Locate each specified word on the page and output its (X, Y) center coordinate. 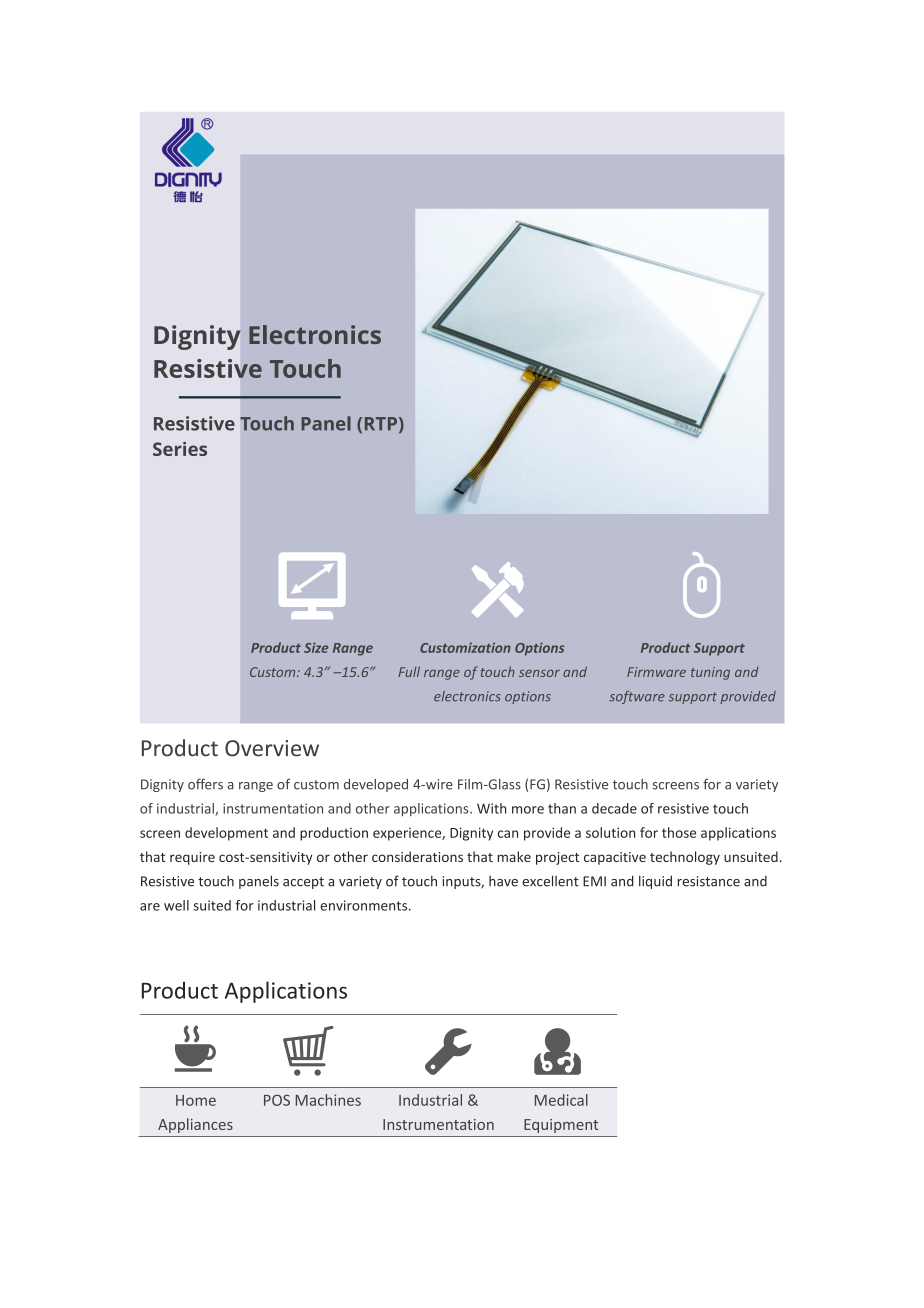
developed (376, 785)
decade (614, 808)
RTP (381, 423)
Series (180, 449)
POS (277, 1100)
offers (205, 784)
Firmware (656, 672)
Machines (328, 1100)
